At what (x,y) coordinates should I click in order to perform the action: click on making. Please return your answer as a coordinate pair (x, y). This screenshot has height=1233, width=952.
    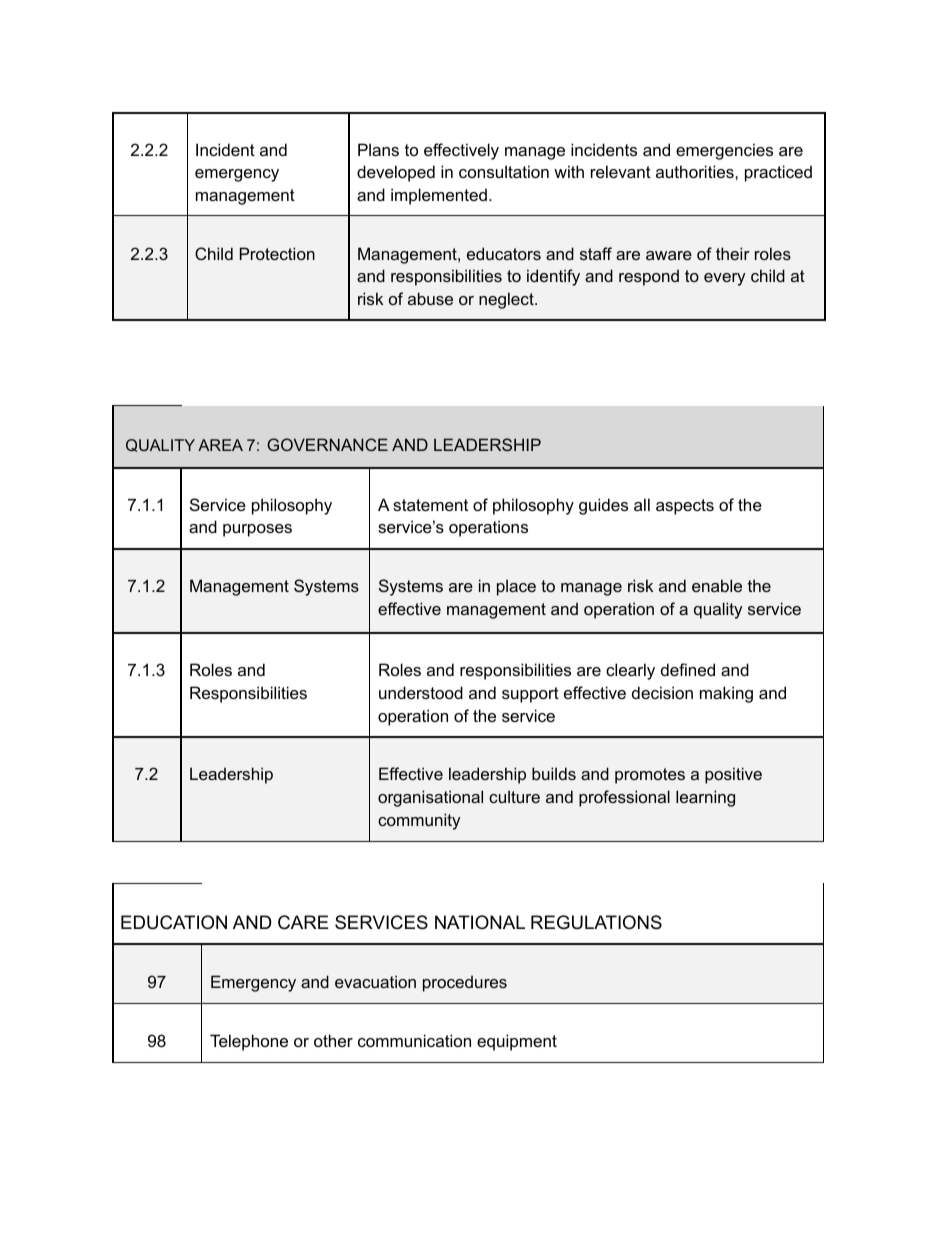
    Looking at the image, I should click on (726, 694).
